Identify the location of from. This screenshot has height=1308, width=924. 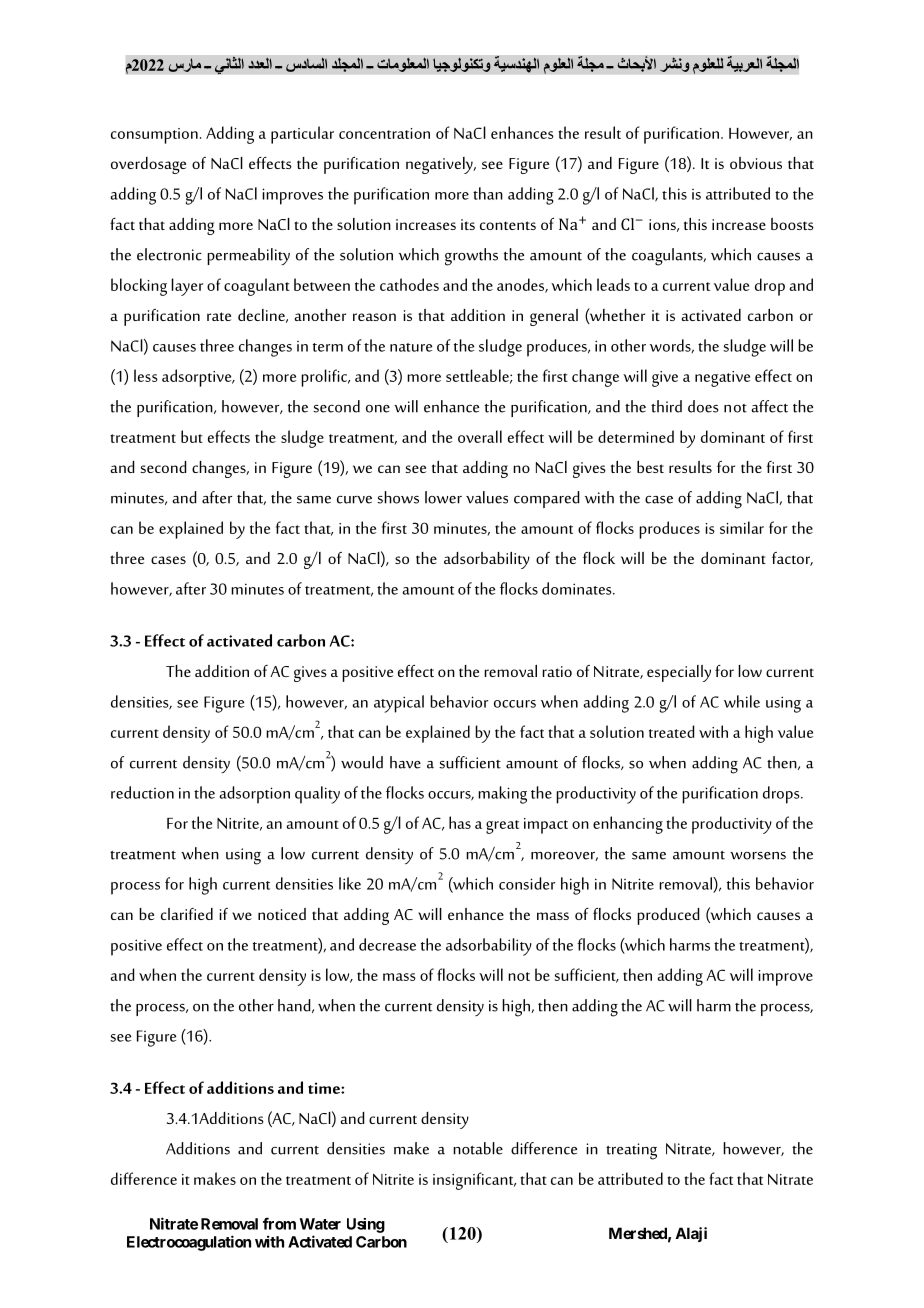
(279, 1223).
